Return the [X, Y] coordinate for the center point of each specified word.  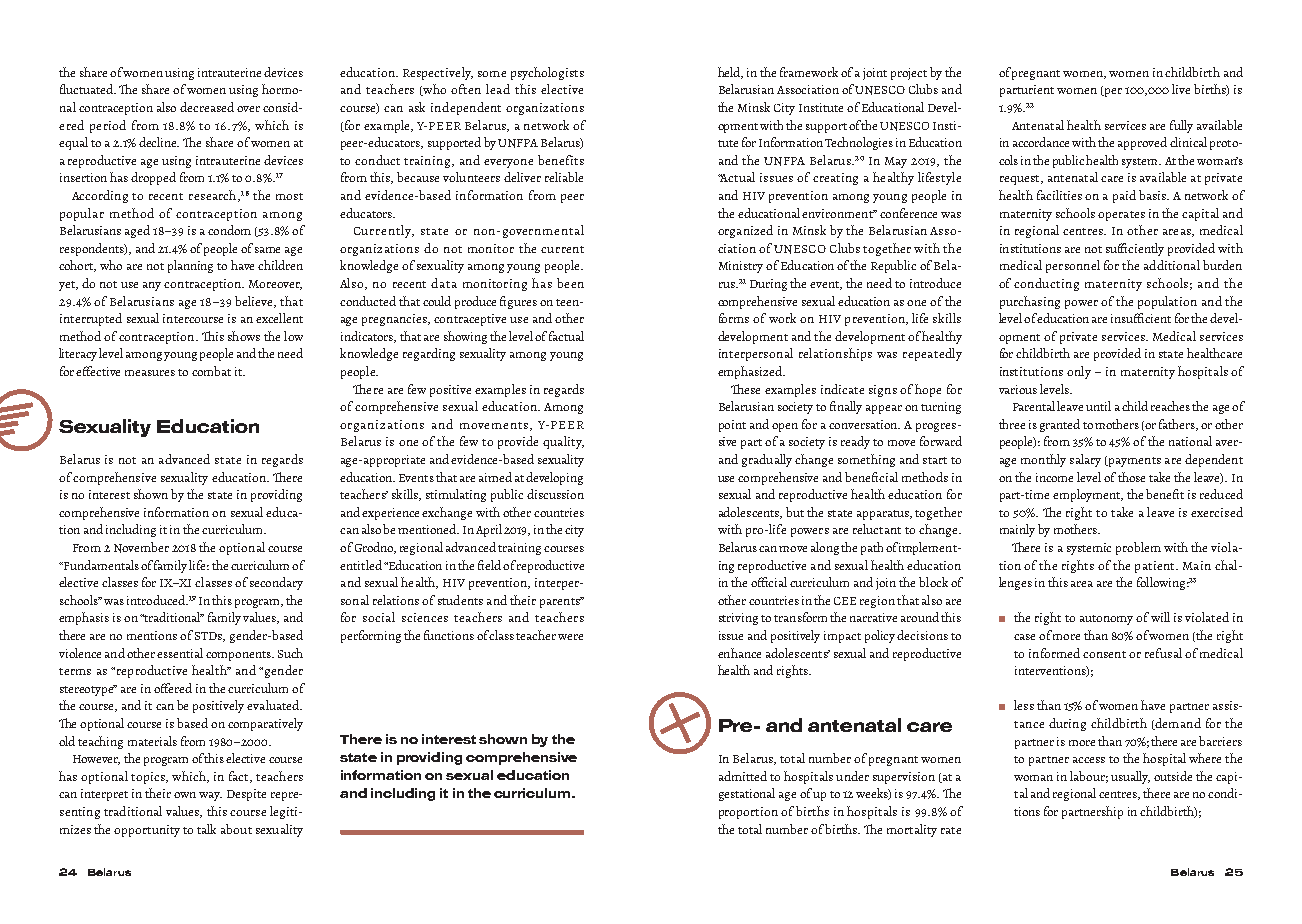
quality [563, 442]
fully [1181, 126]
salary [1085, 460]
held [730, 73]
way [210, 796]
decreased [207, 107]
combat [211, 371]
